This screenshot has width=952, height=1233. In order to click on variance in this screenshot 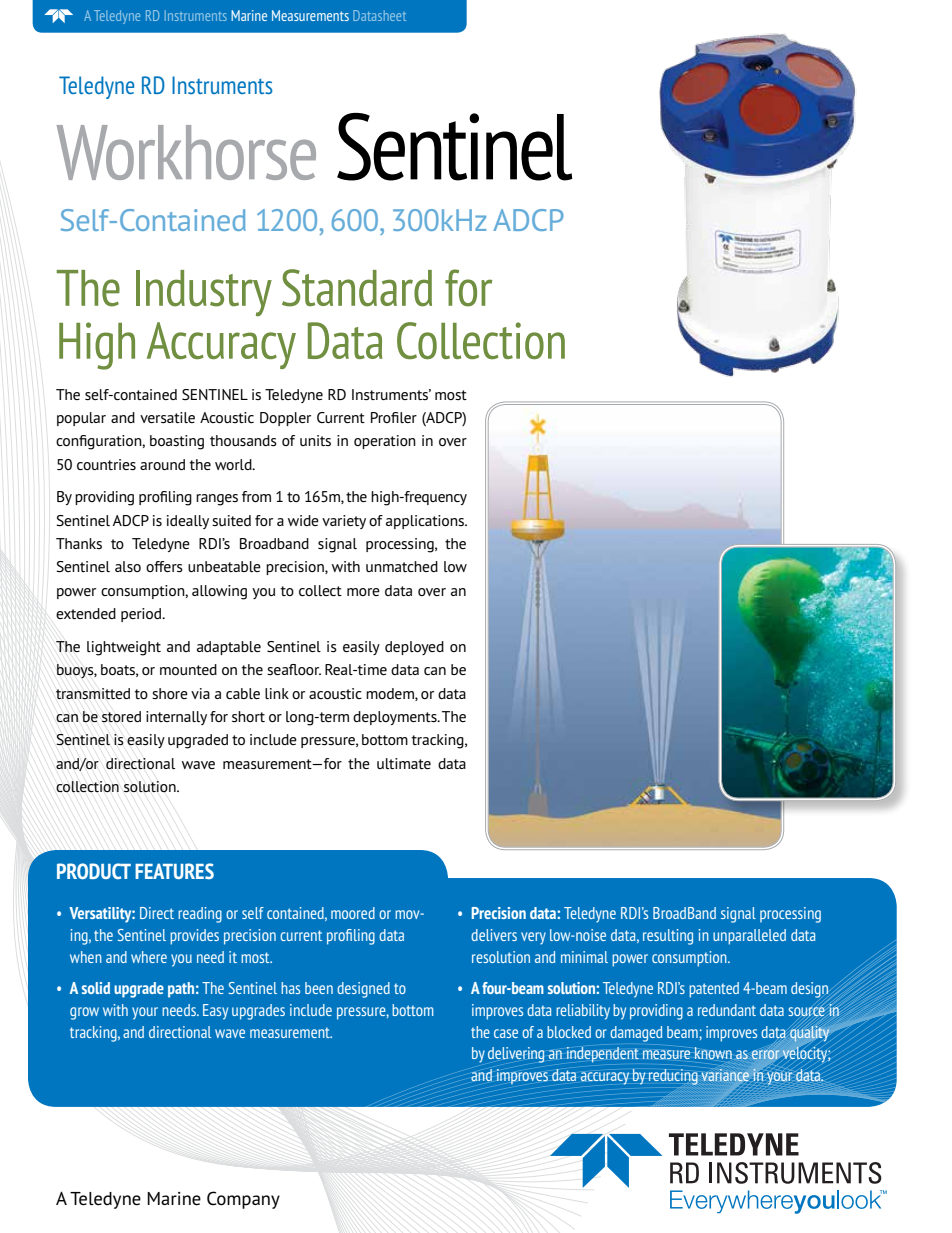, I will do `click(725, 1075)`.
